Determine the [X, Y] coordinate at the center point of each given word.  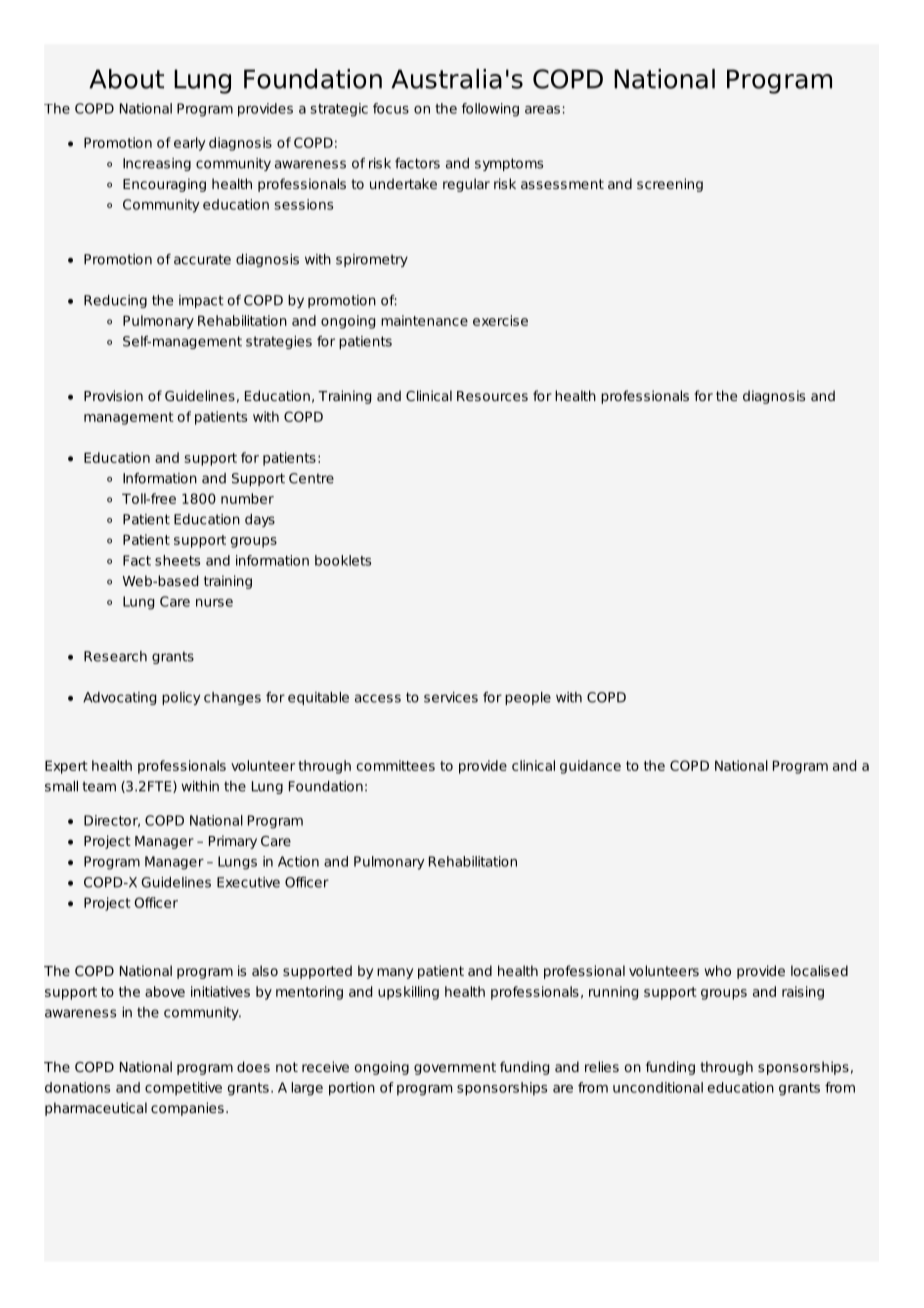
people [528, 698]
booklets [343, 560]
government [455, 1068]
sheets [177, 560]
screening [670, 185]
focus [391, 108]
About [126, 79]
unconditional [658, 1087]
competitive [183, 1089]
